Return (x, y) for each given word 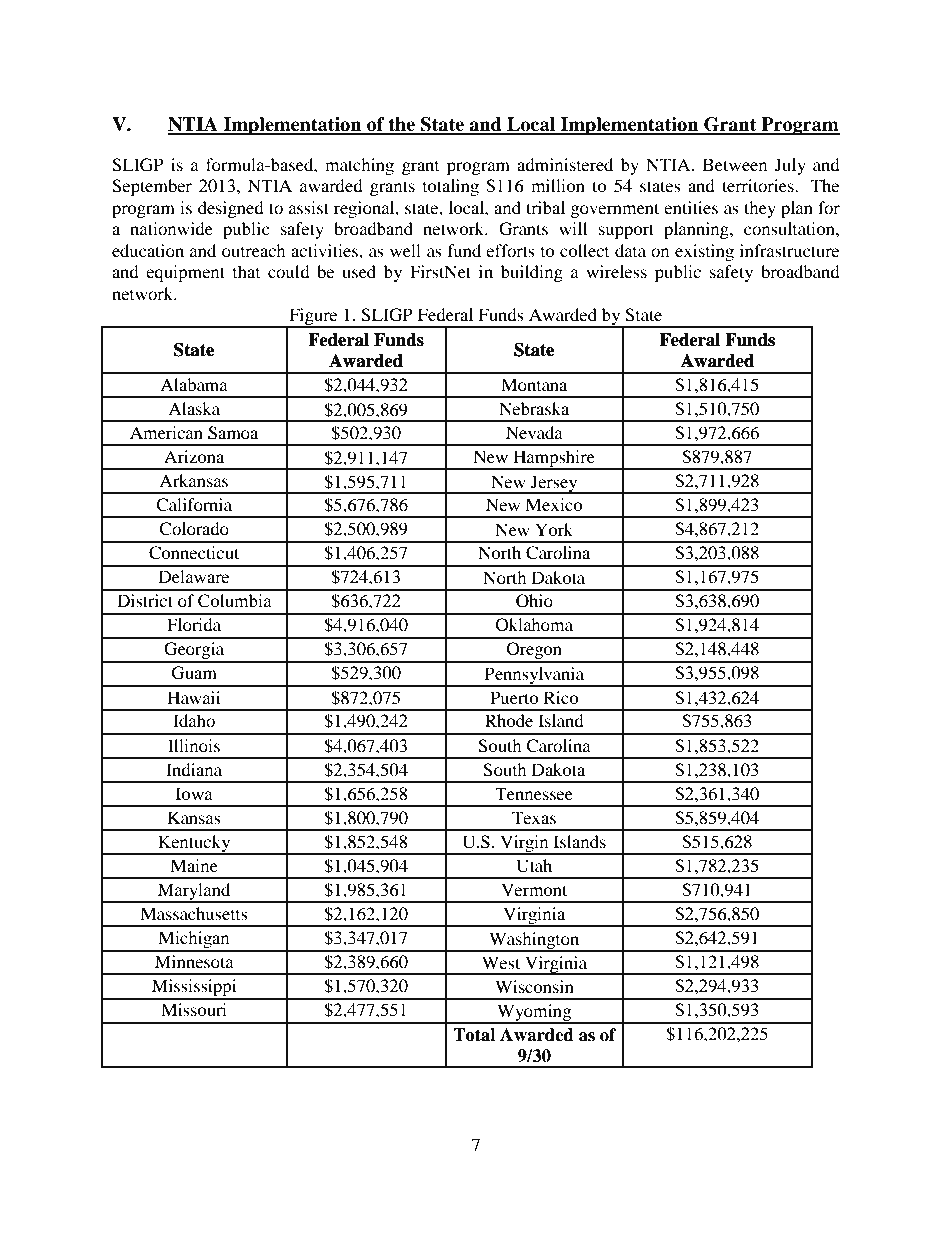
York (554, 529)
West (501, 962)
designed (231, 209)
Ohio (534, 601)
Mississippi (194, 989)
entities (691, 207)
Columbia (235, 601)
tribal (545, 207)
